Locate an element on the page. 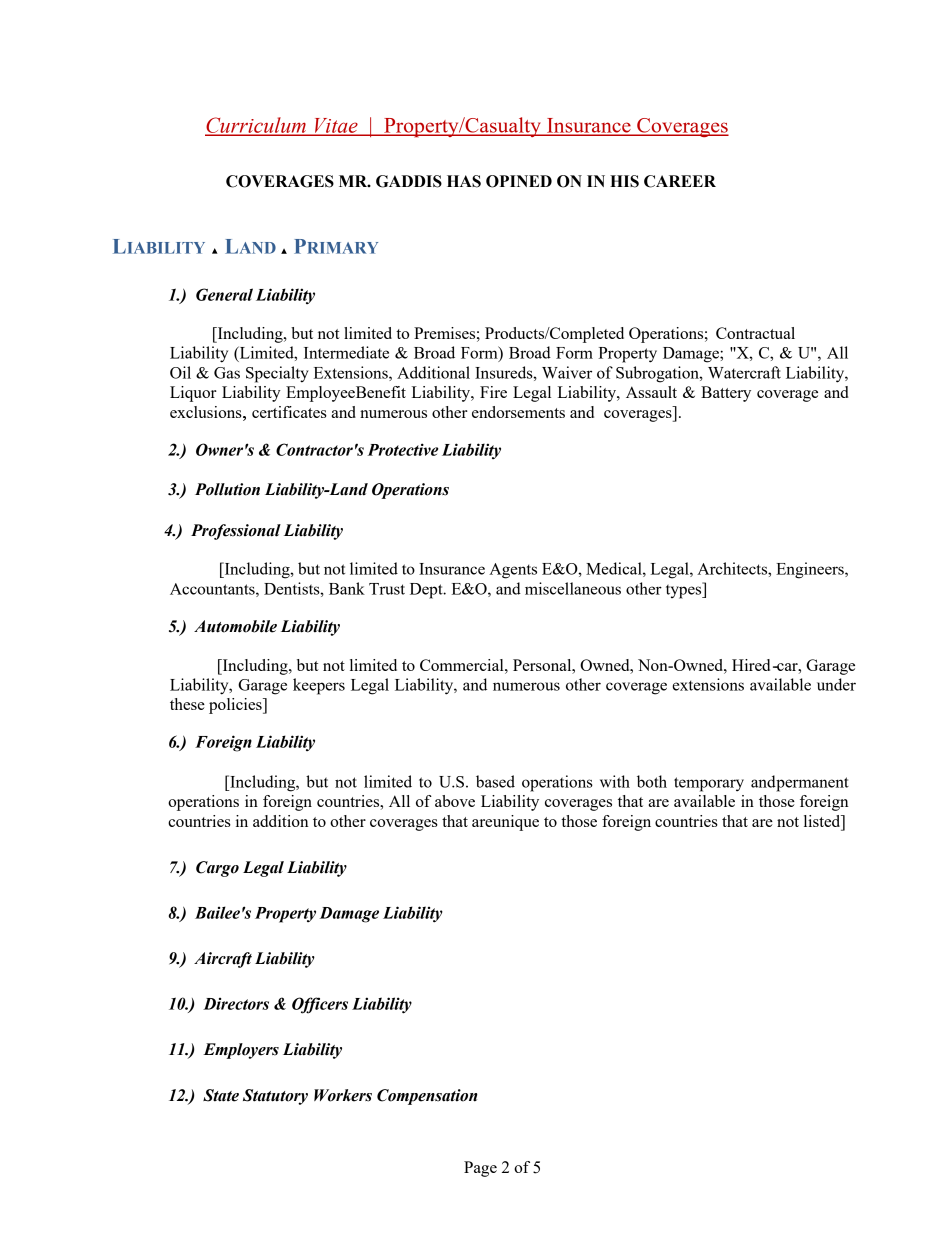 This document has height=1233, width=952. CAREER is located at coordinates (680, 181).
